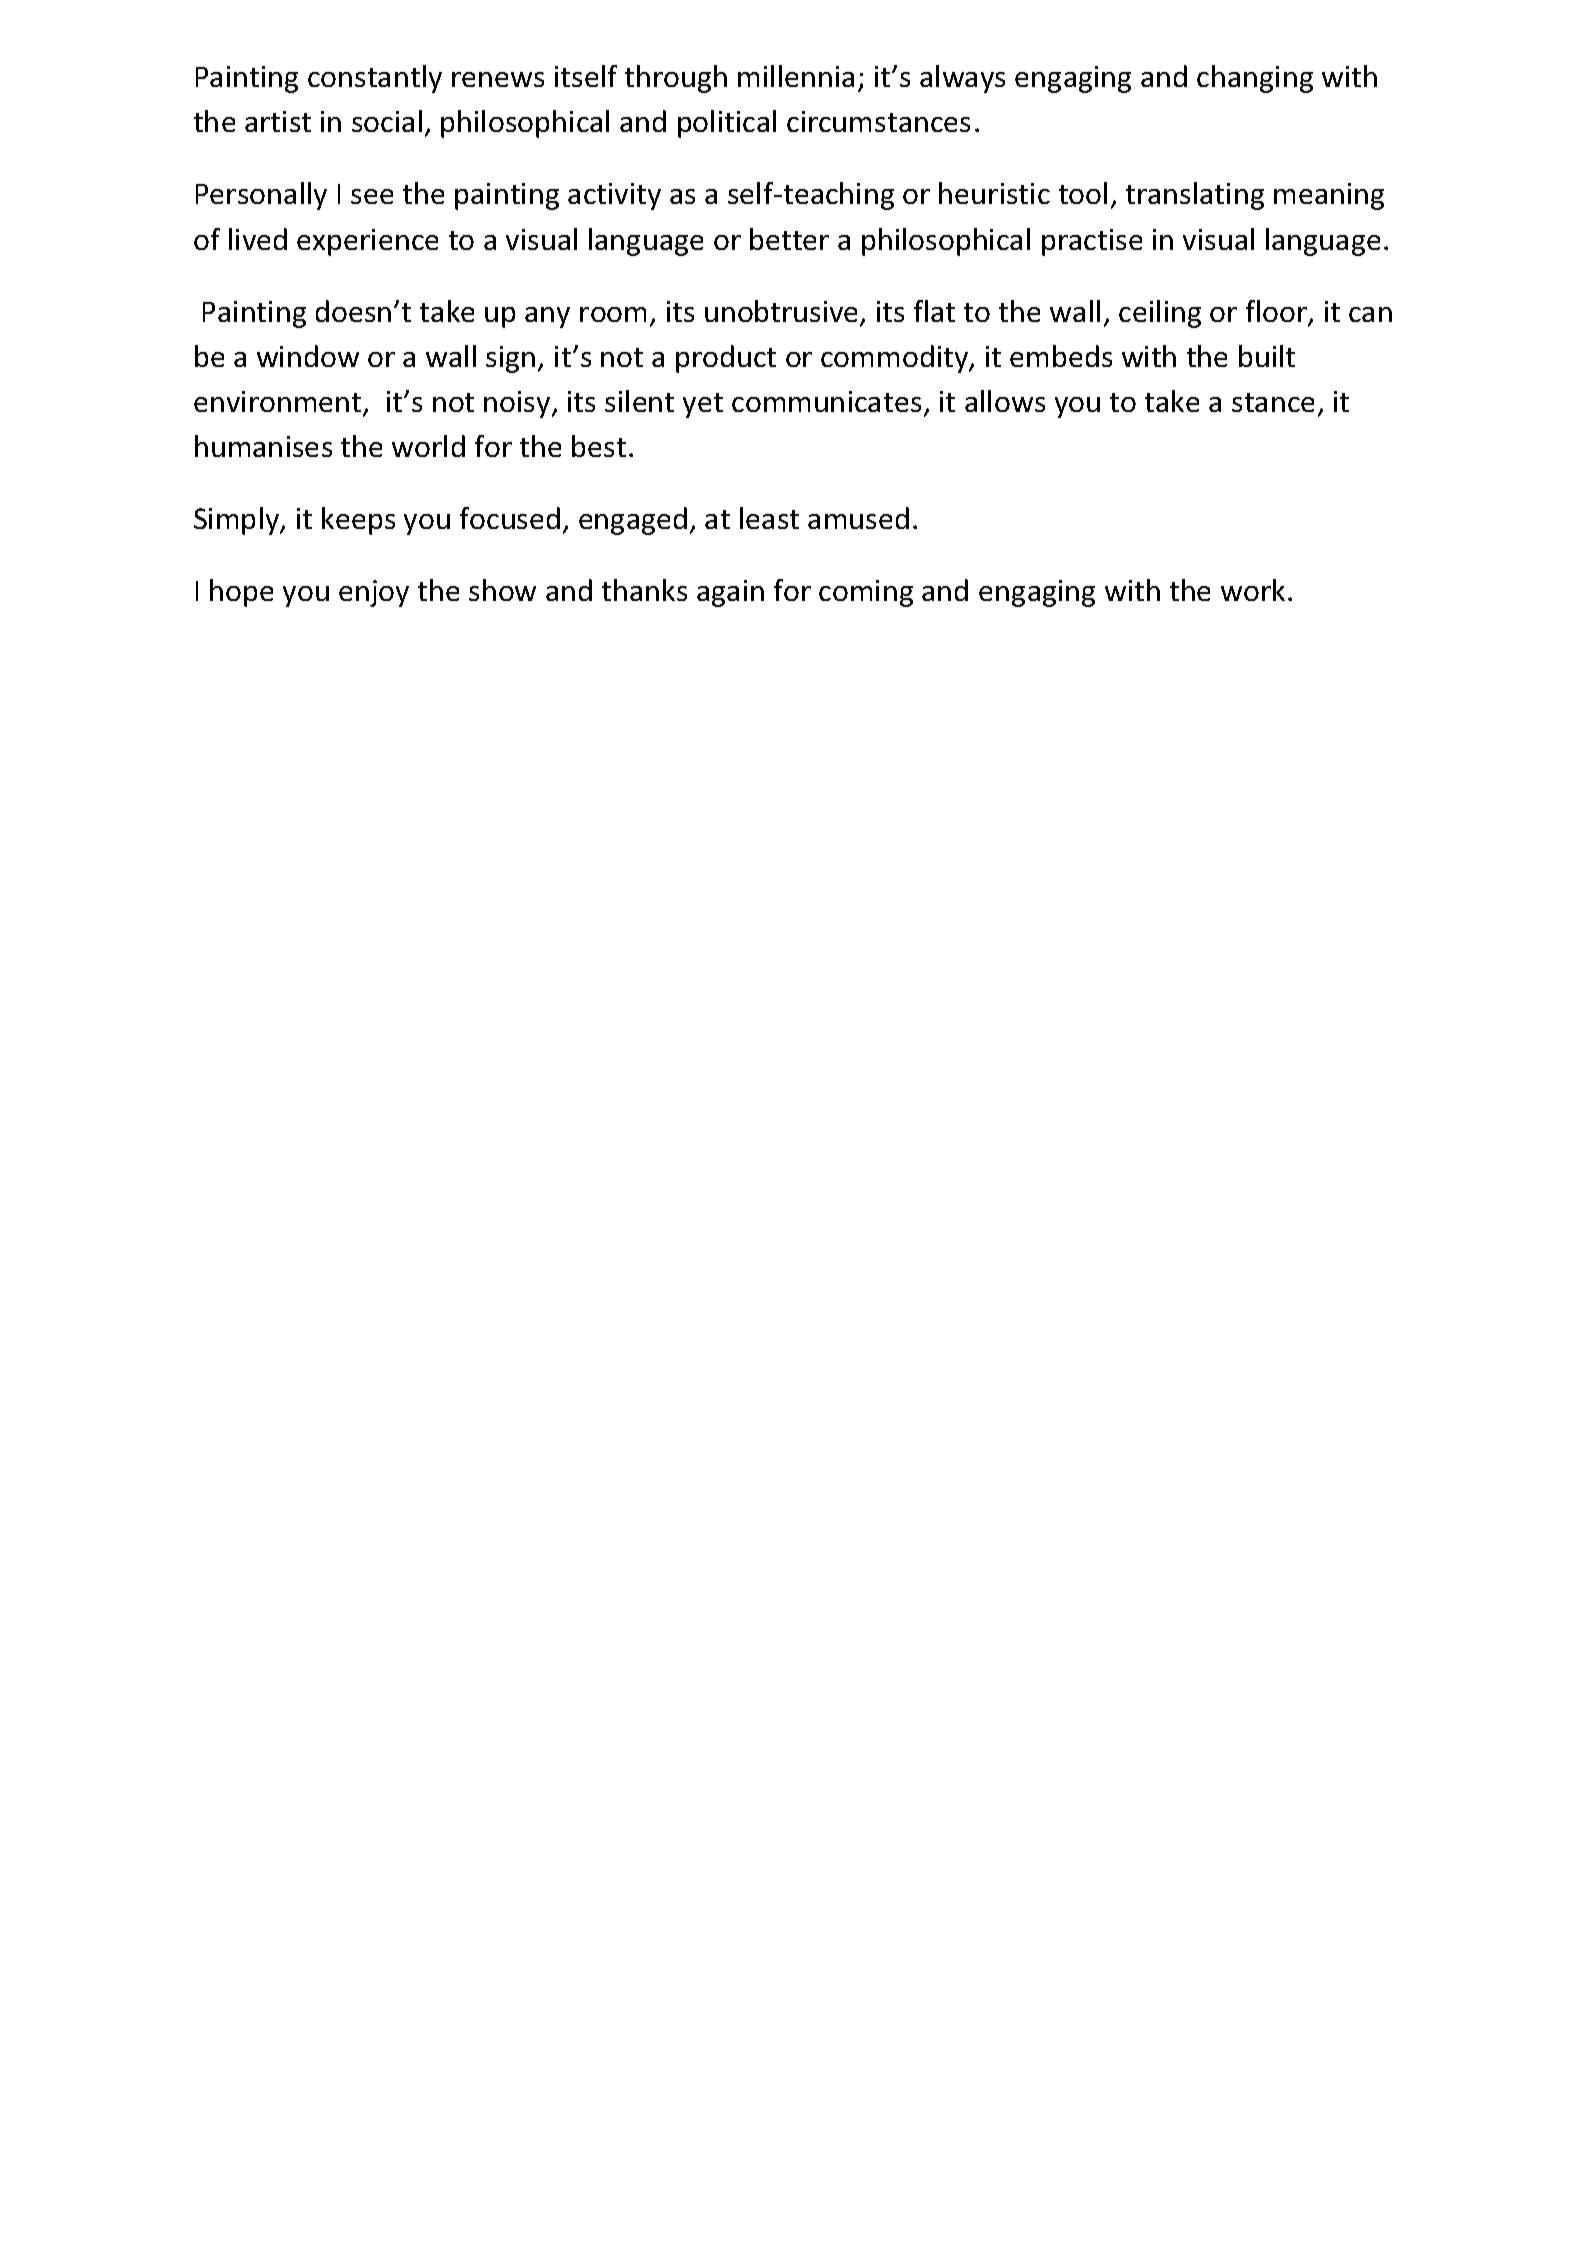  I want to click on built, so click(1267, 356).
